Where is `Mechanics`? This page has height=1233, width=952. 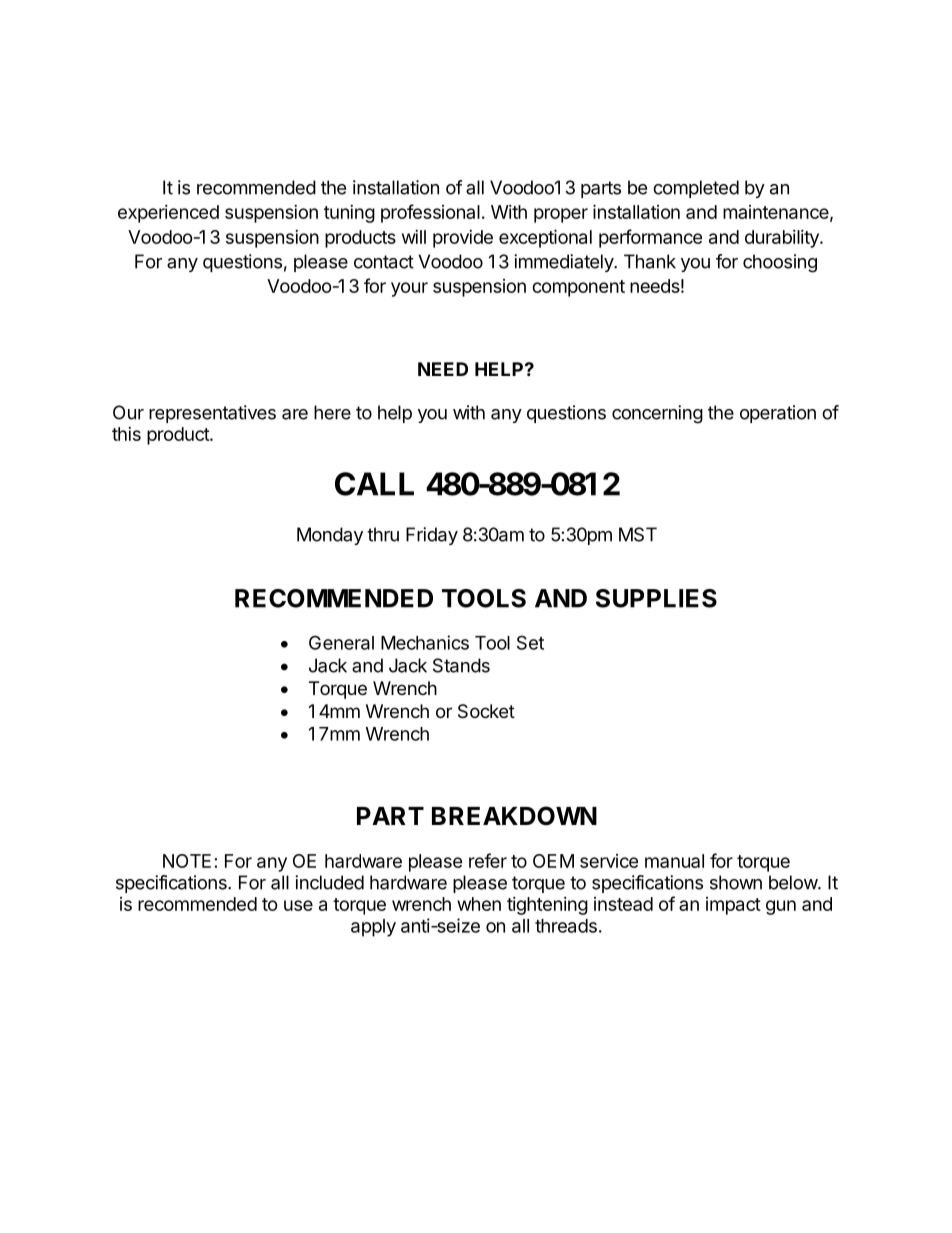 Mechanics is located at coordinates (425, 642).
